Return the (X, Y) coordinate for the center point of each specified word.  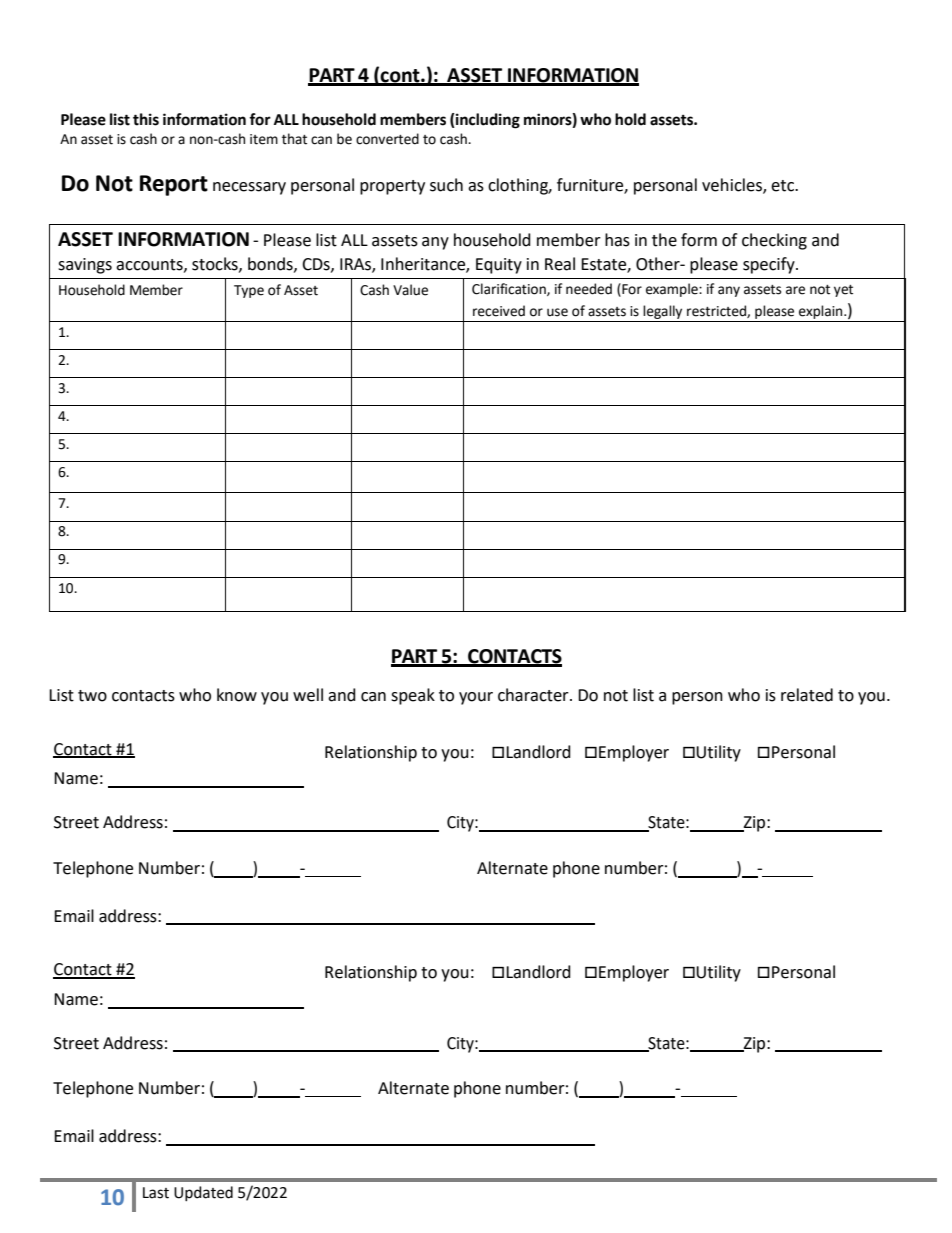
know (237, 695)
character (534, 695)
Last (156, 1193)
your (476, 698)
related (807, 695)
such (446, 185)
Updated (203, 1193)
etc (784, 186)
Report (174, 185)
